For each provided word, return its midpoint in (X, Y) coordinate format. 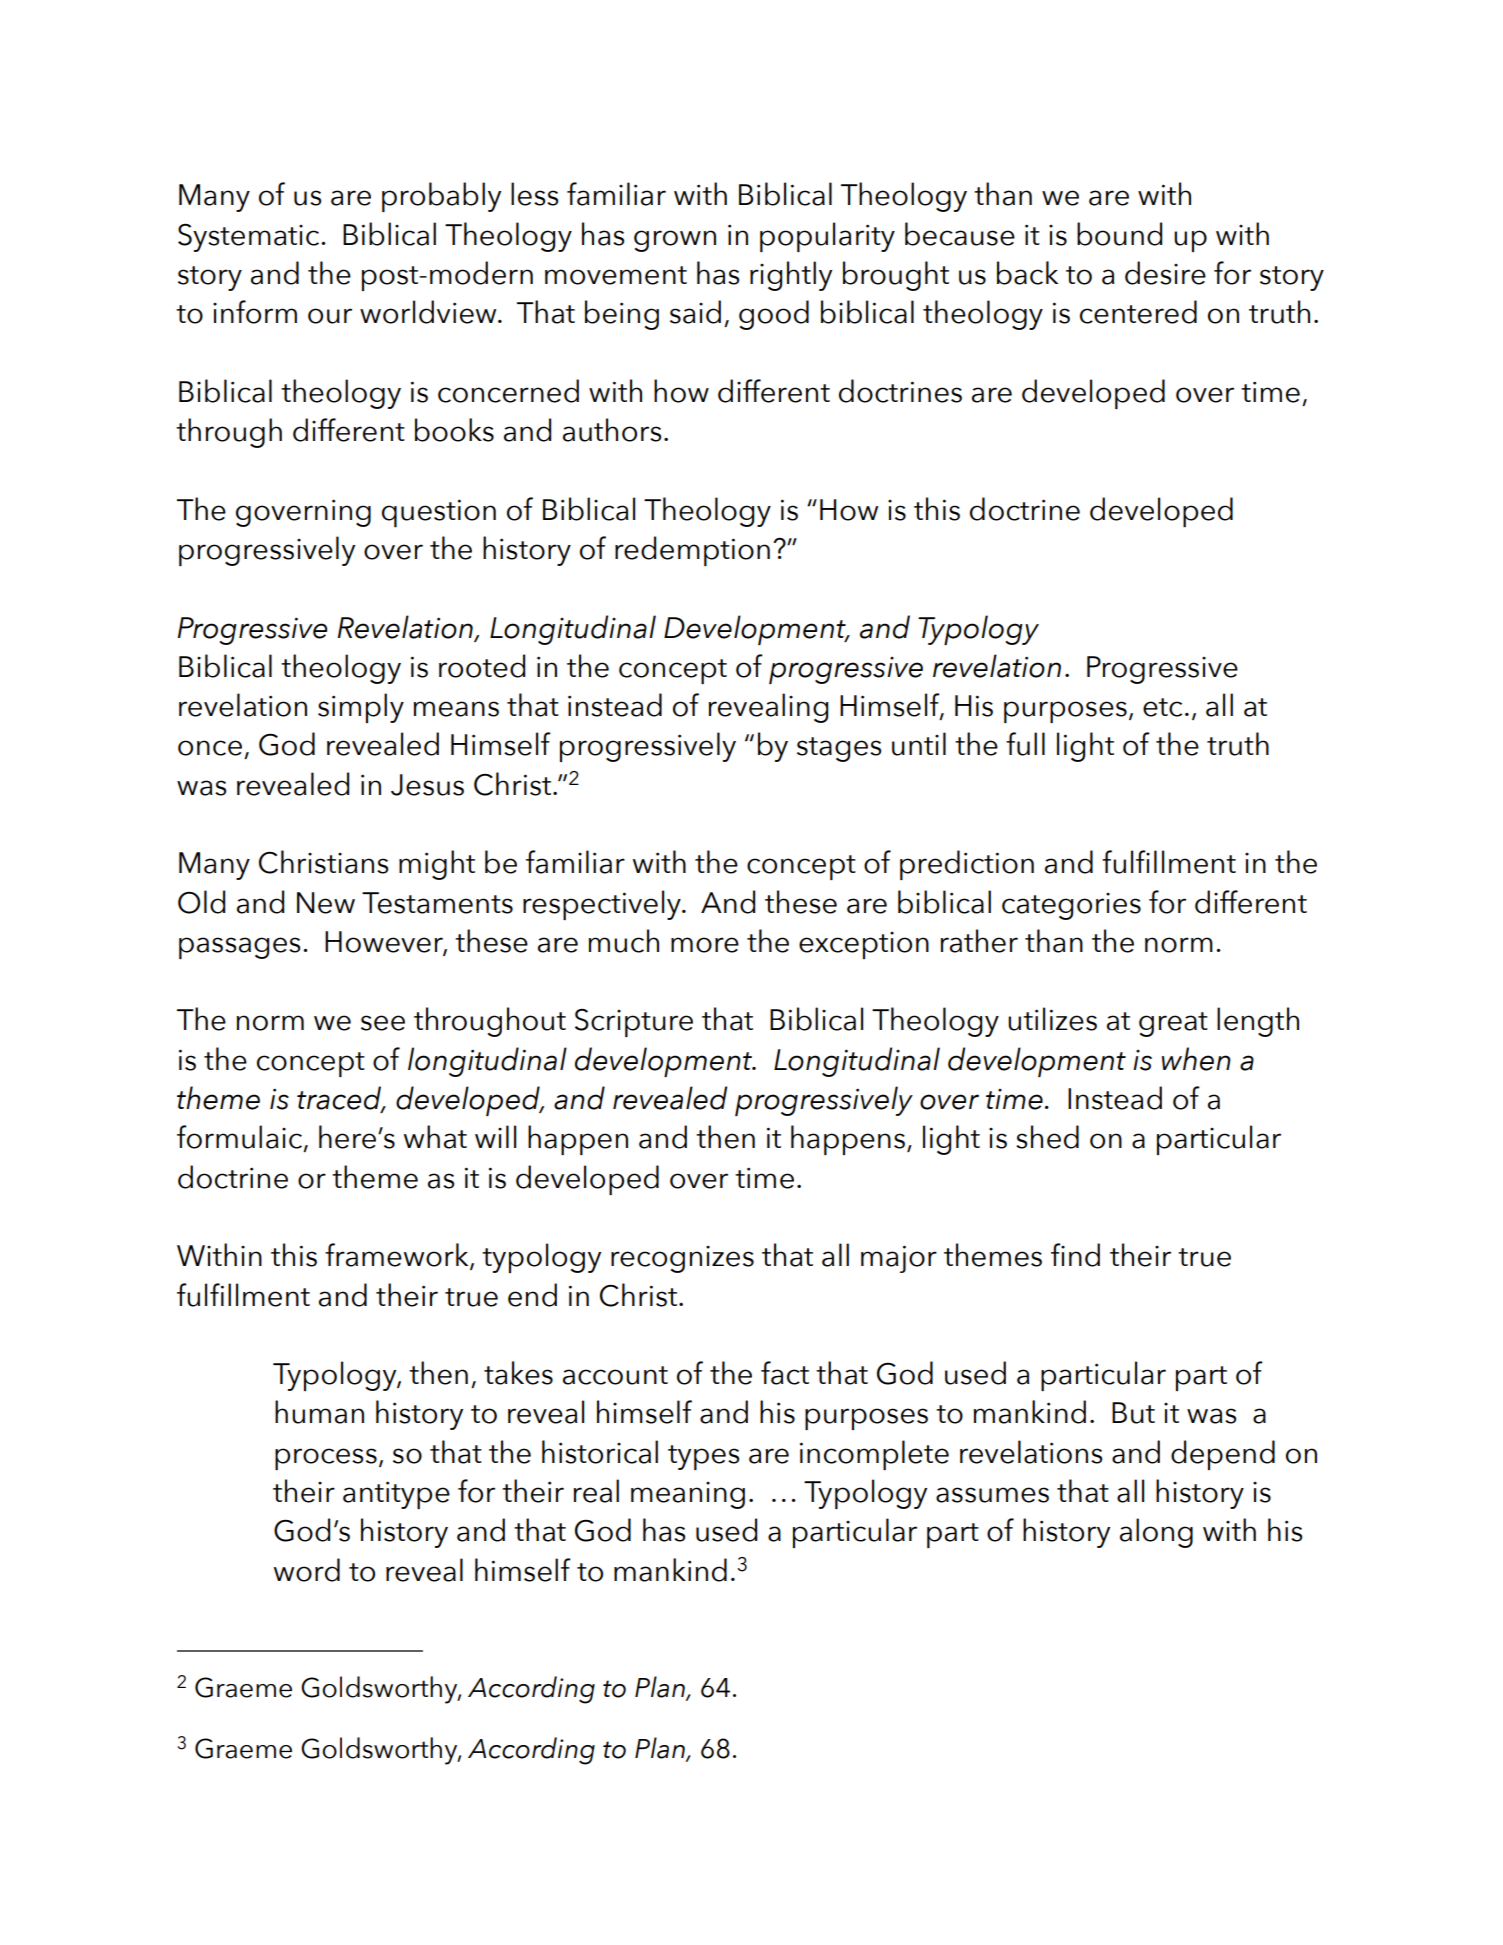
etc (1162, 707)
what (435, 1137)
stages (839, 749)
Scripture (634, 1023)
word (307, 1570)
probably (441, 197)
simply (361, 708)
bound (1119, 234)
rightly (791, 276)
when (1196, 1059)
